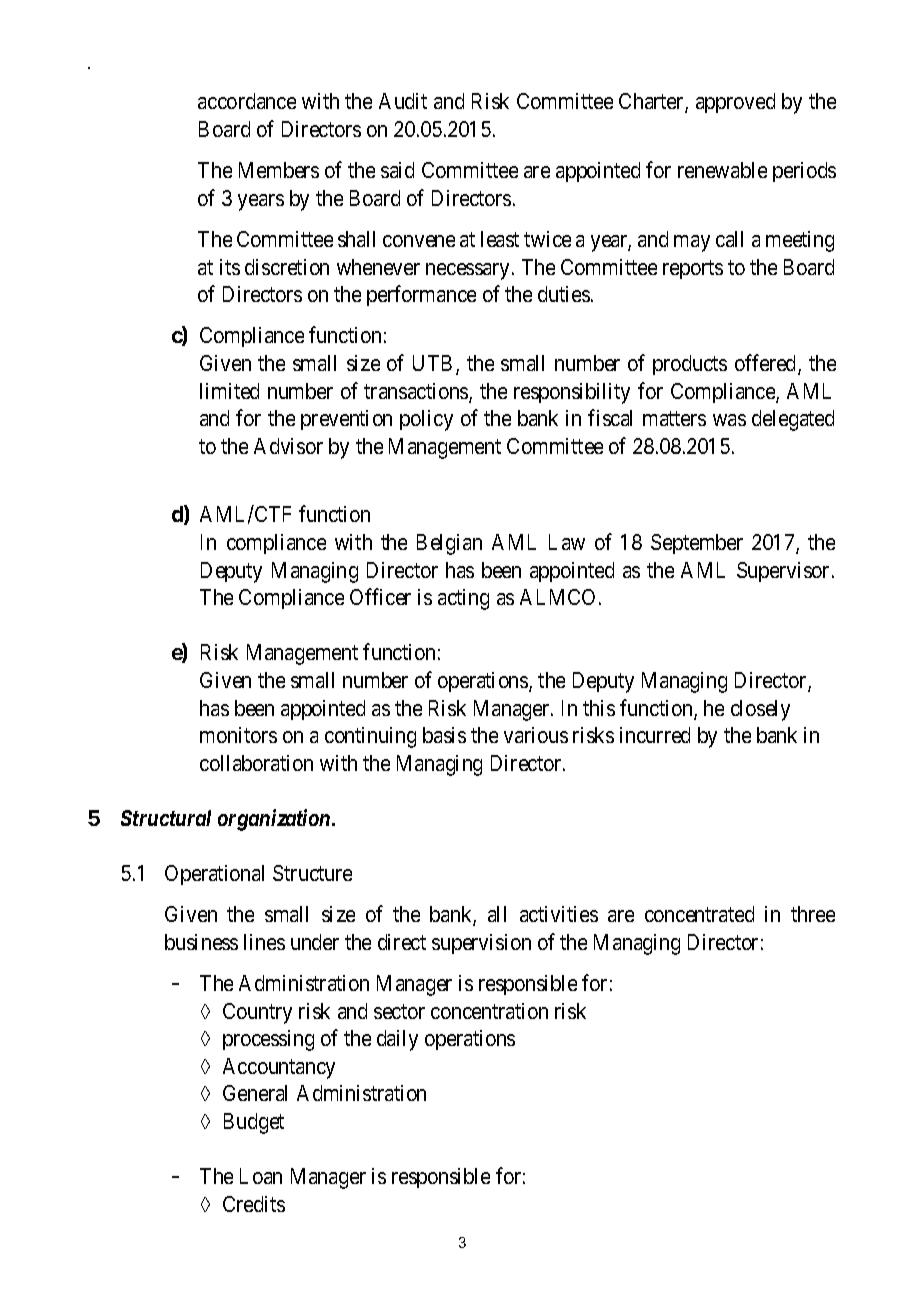 The image size is (924, 1307). Describe the element at coordinates (264, 942) in the screenshot. I see `lines` at that location.
